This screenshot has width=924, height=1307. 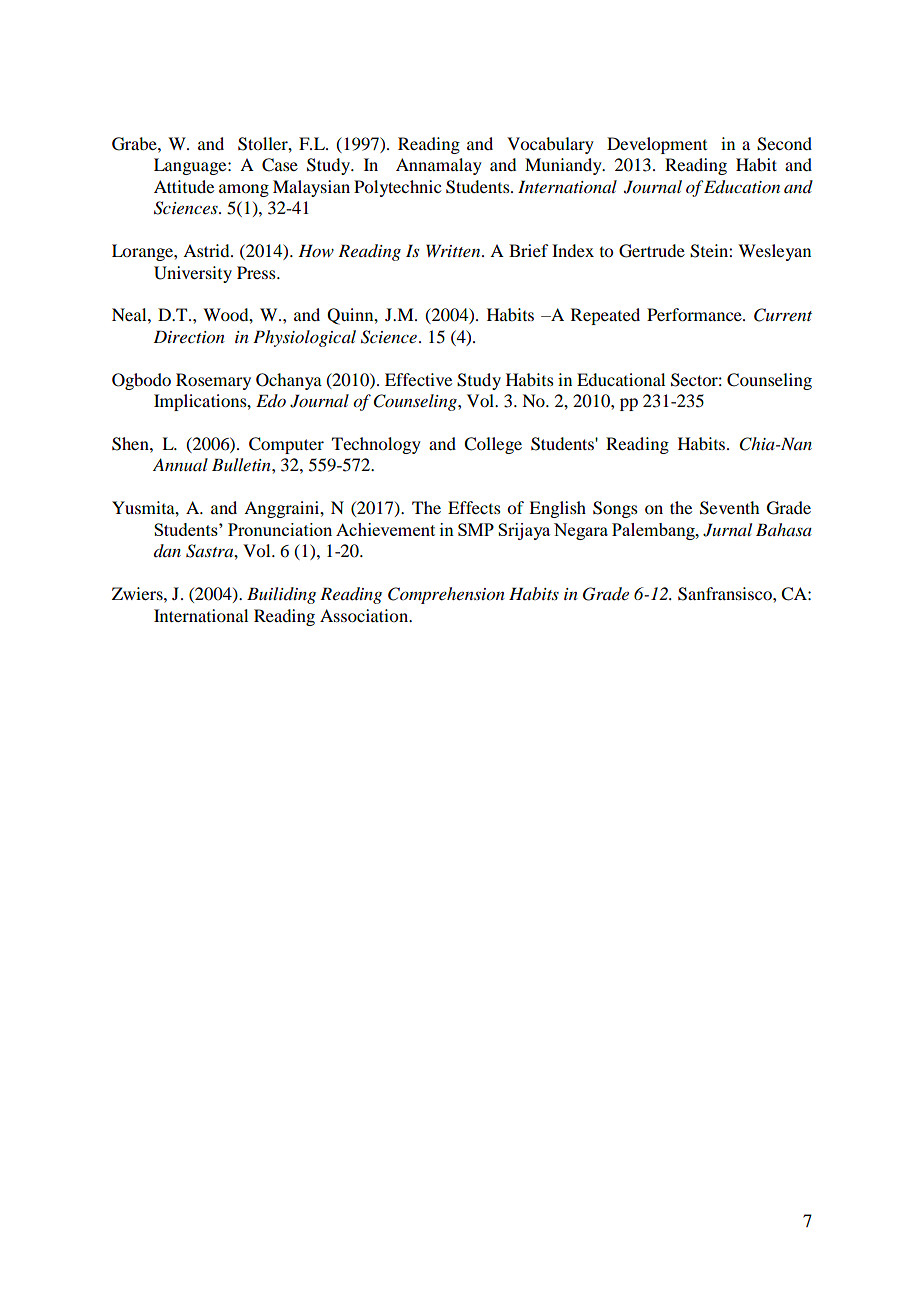 What do you see at coordinates (493, 445) in the screenshot?
I see `College` at bounding box center [493, 445].
